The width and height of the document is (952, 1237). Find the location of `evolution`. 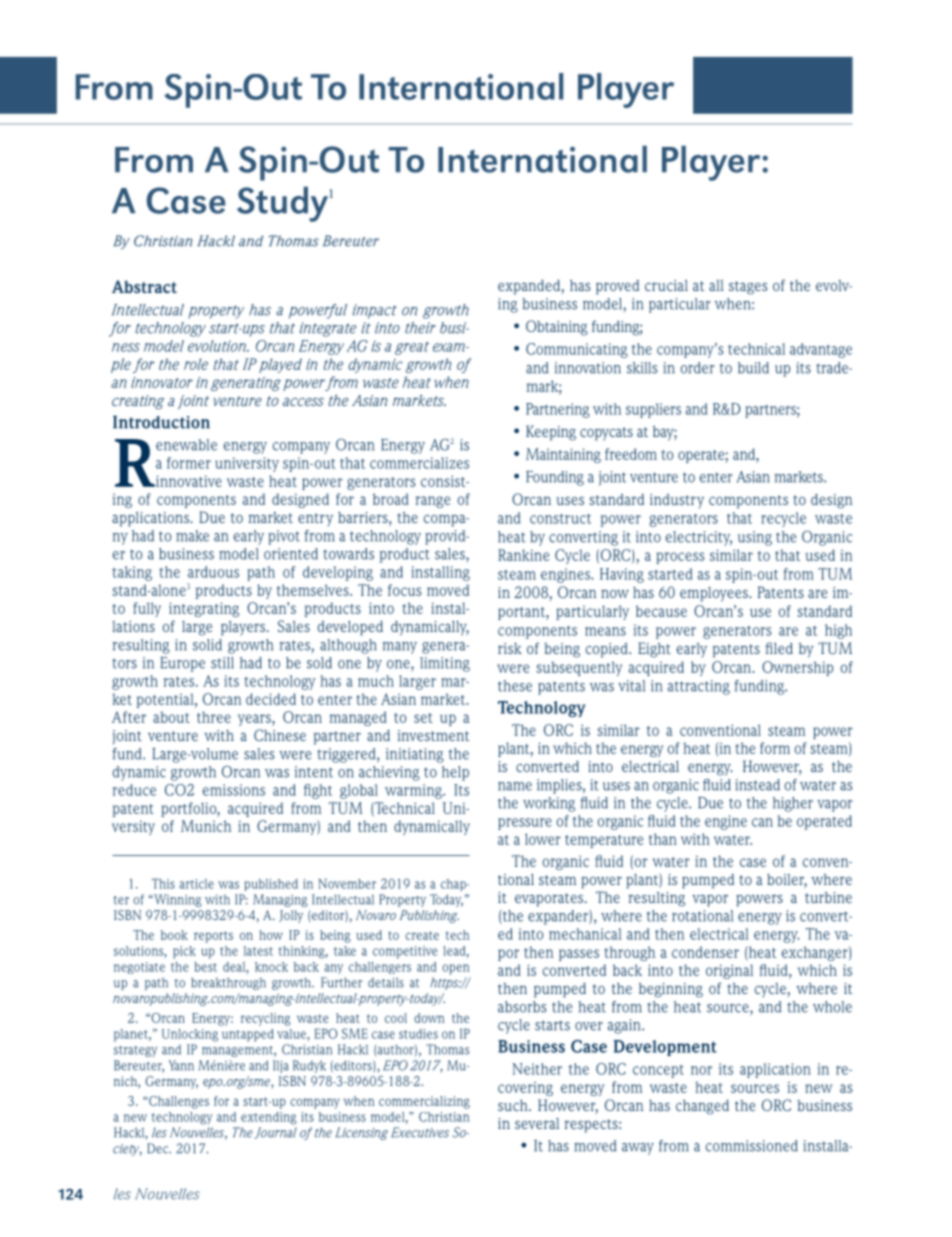

evolution is located at coordinates (218, 346).
